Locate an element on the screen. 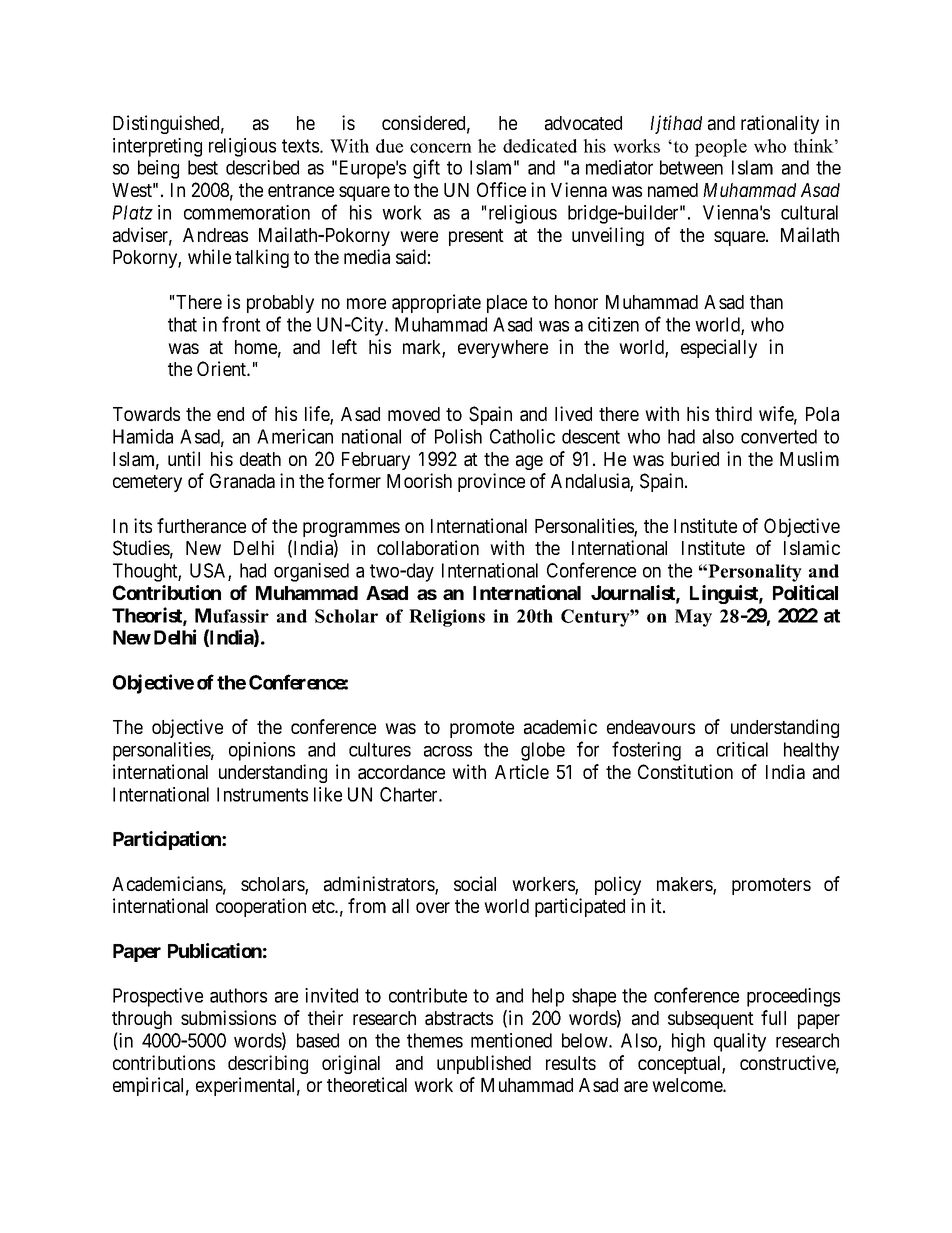 Image resolution: width=952 pixels, height=1233 pixels. until is located at coordinates (184, 458).
